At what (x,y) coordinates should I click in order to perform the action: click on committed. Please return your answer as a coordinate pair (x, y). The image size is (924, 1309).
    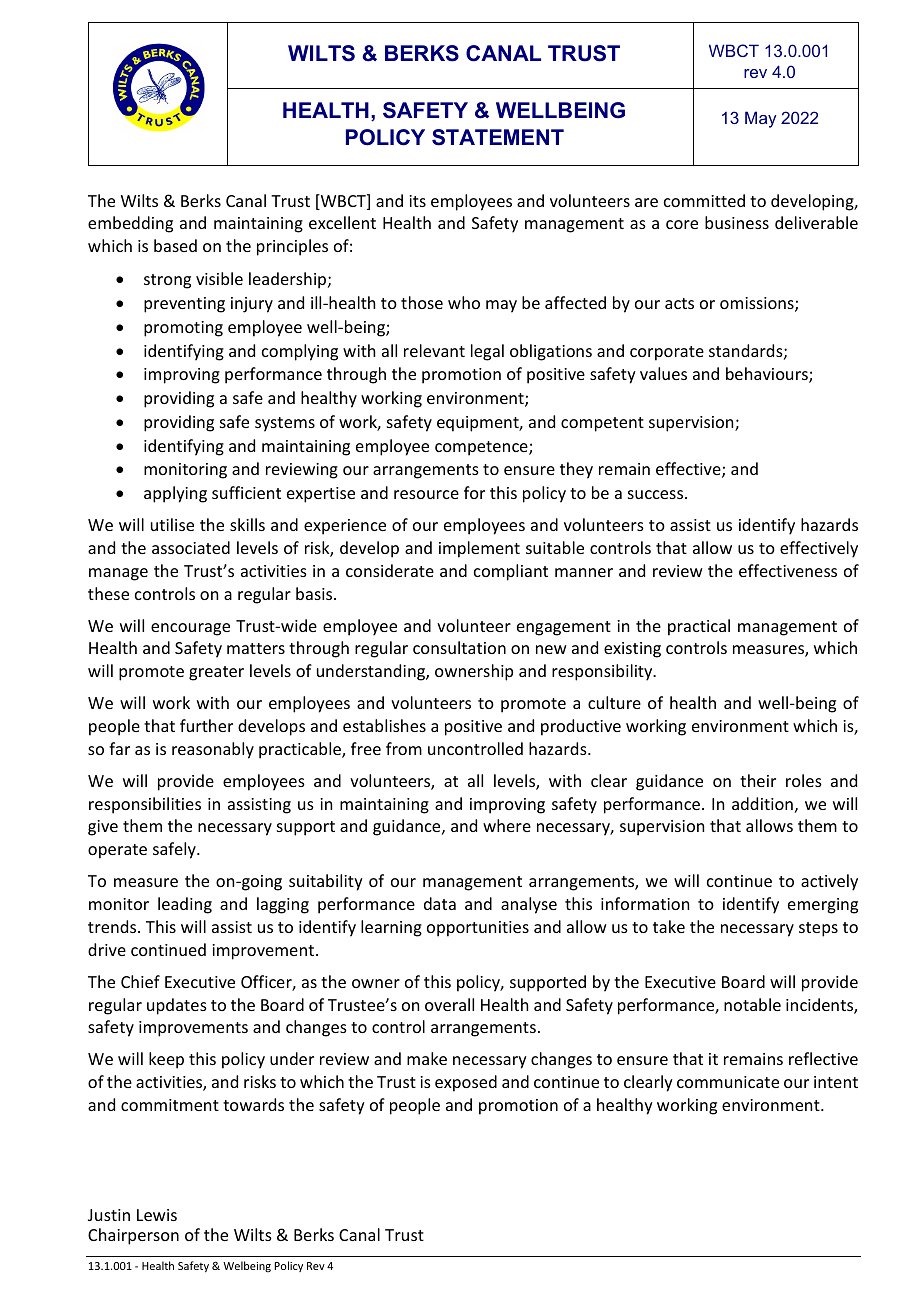
    Looking at the image, I should click on (704, 200).
